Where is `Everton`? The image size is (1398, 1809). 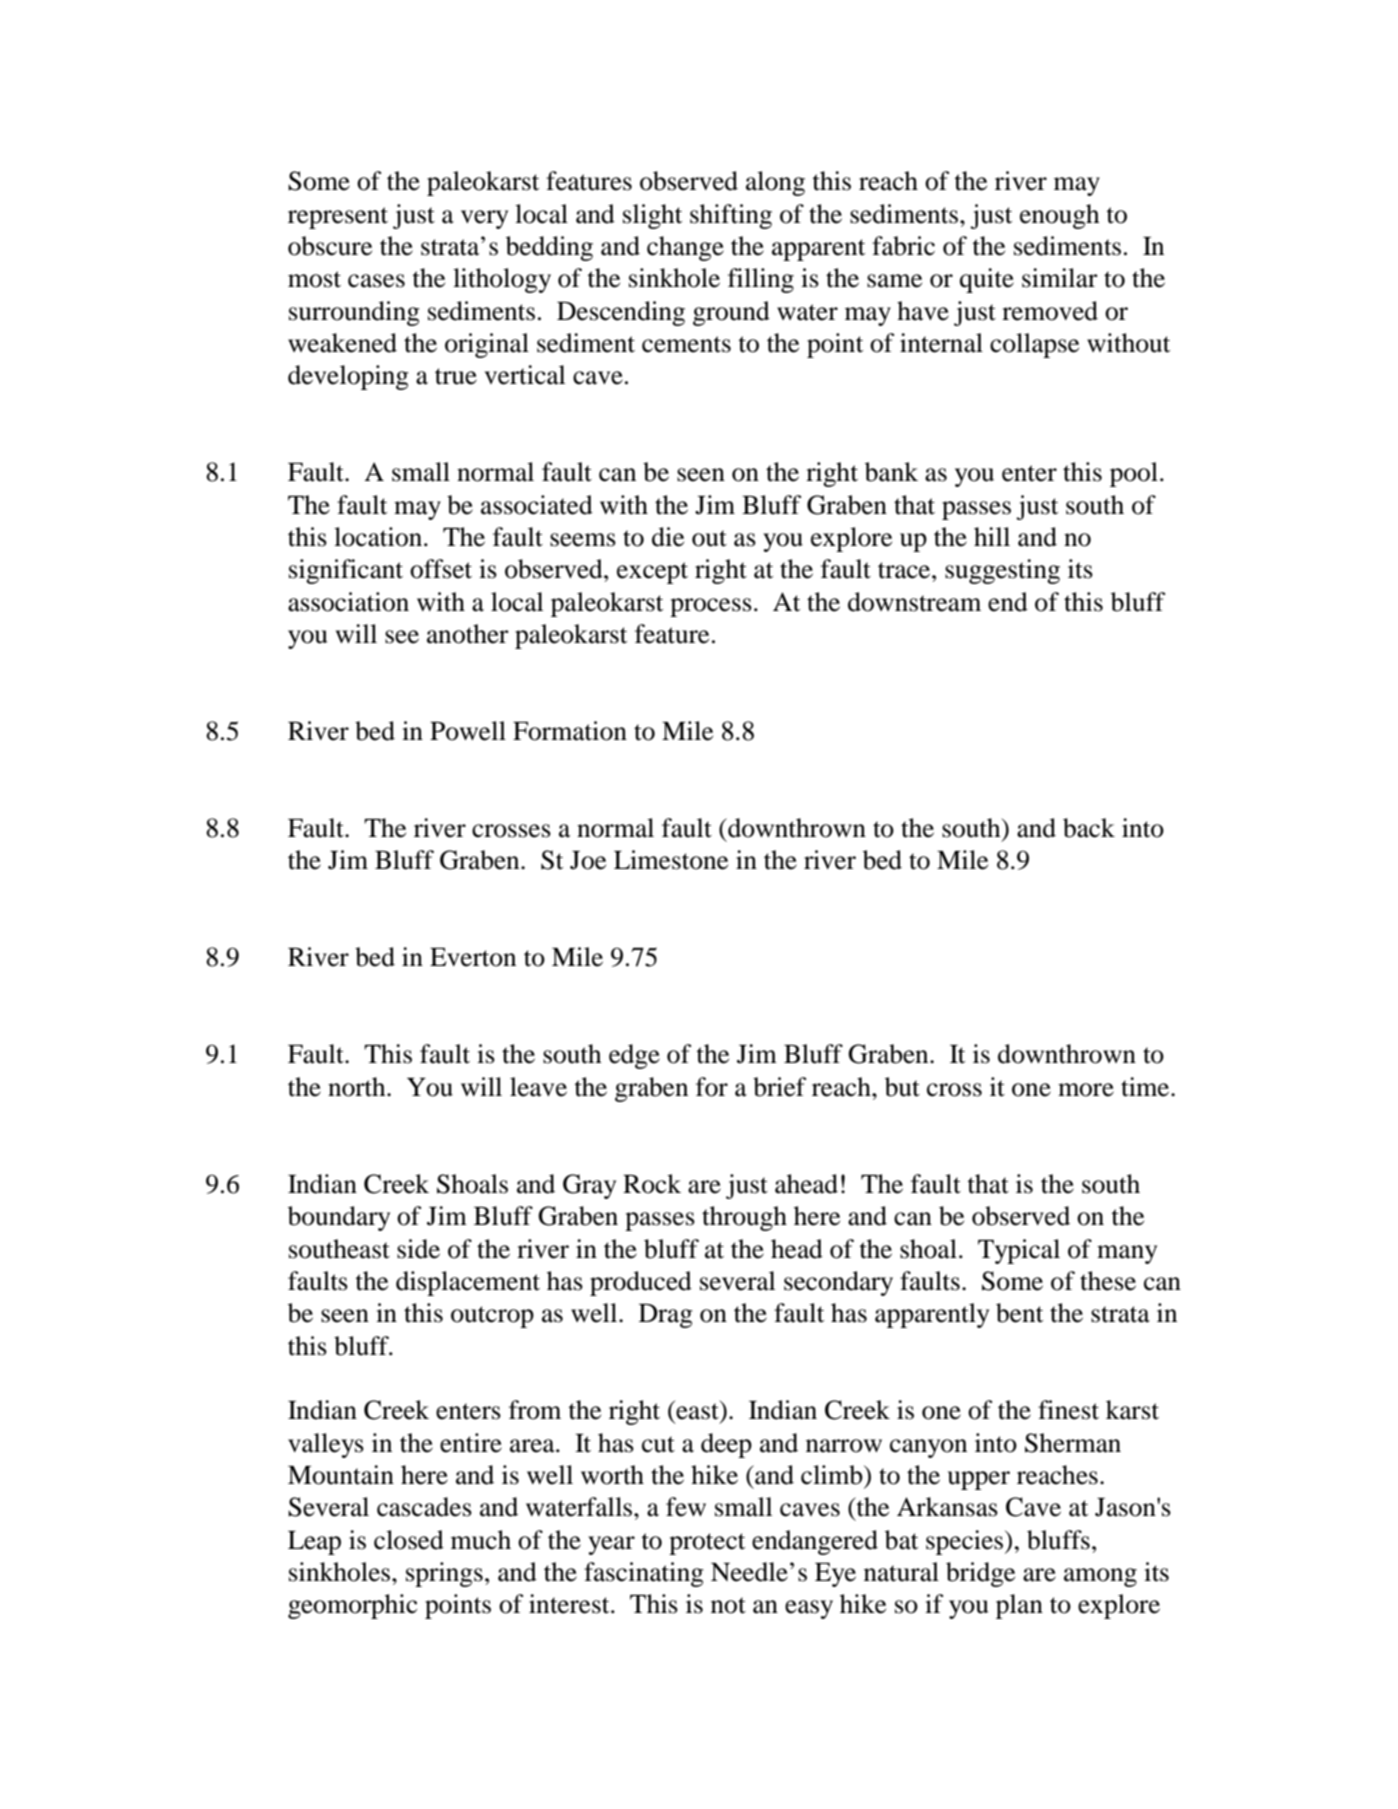 Everton is located at coordinates (473, 957).
